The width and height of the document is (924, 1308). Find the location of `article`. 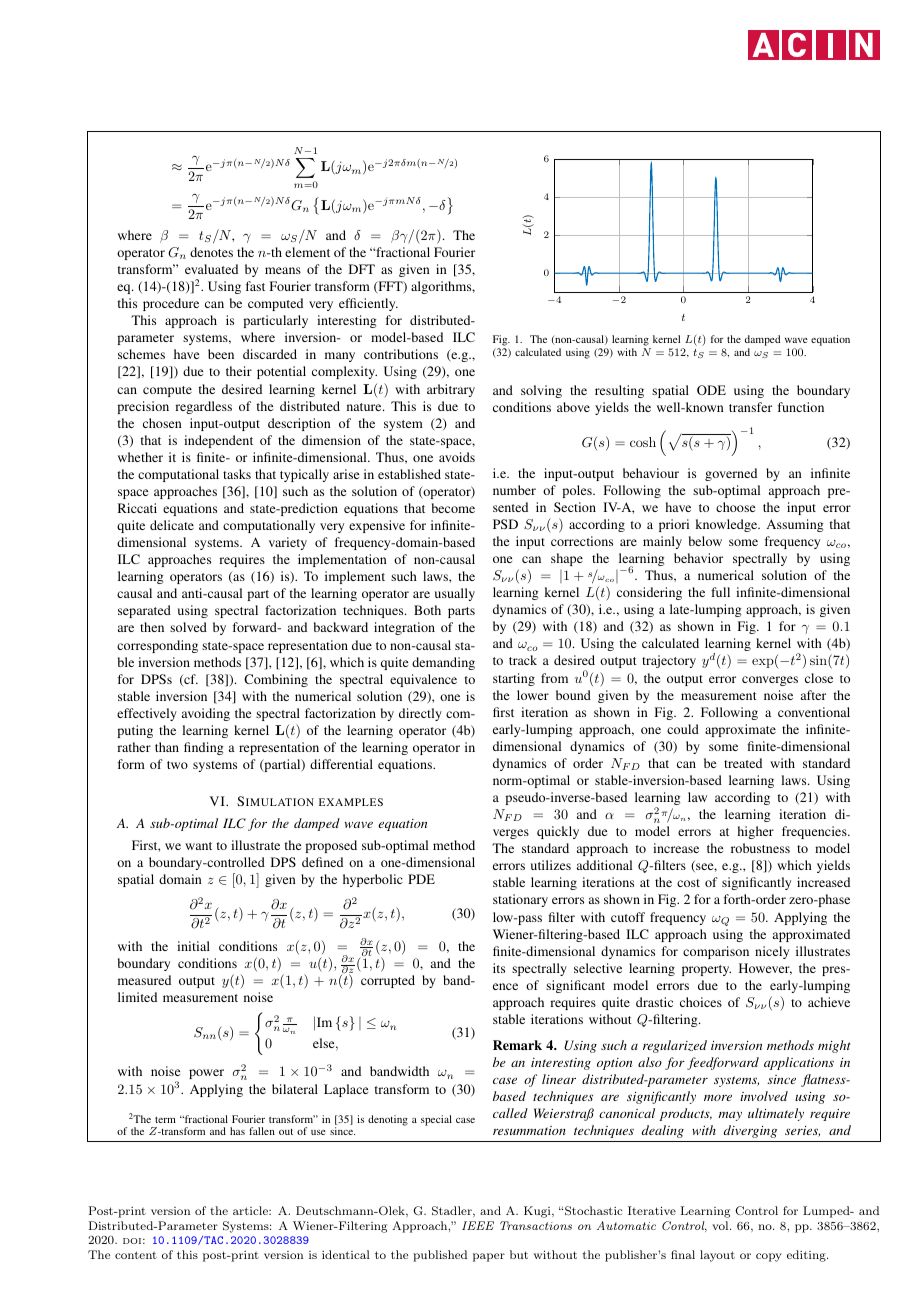

article is located at coordinates (251, 1210).
